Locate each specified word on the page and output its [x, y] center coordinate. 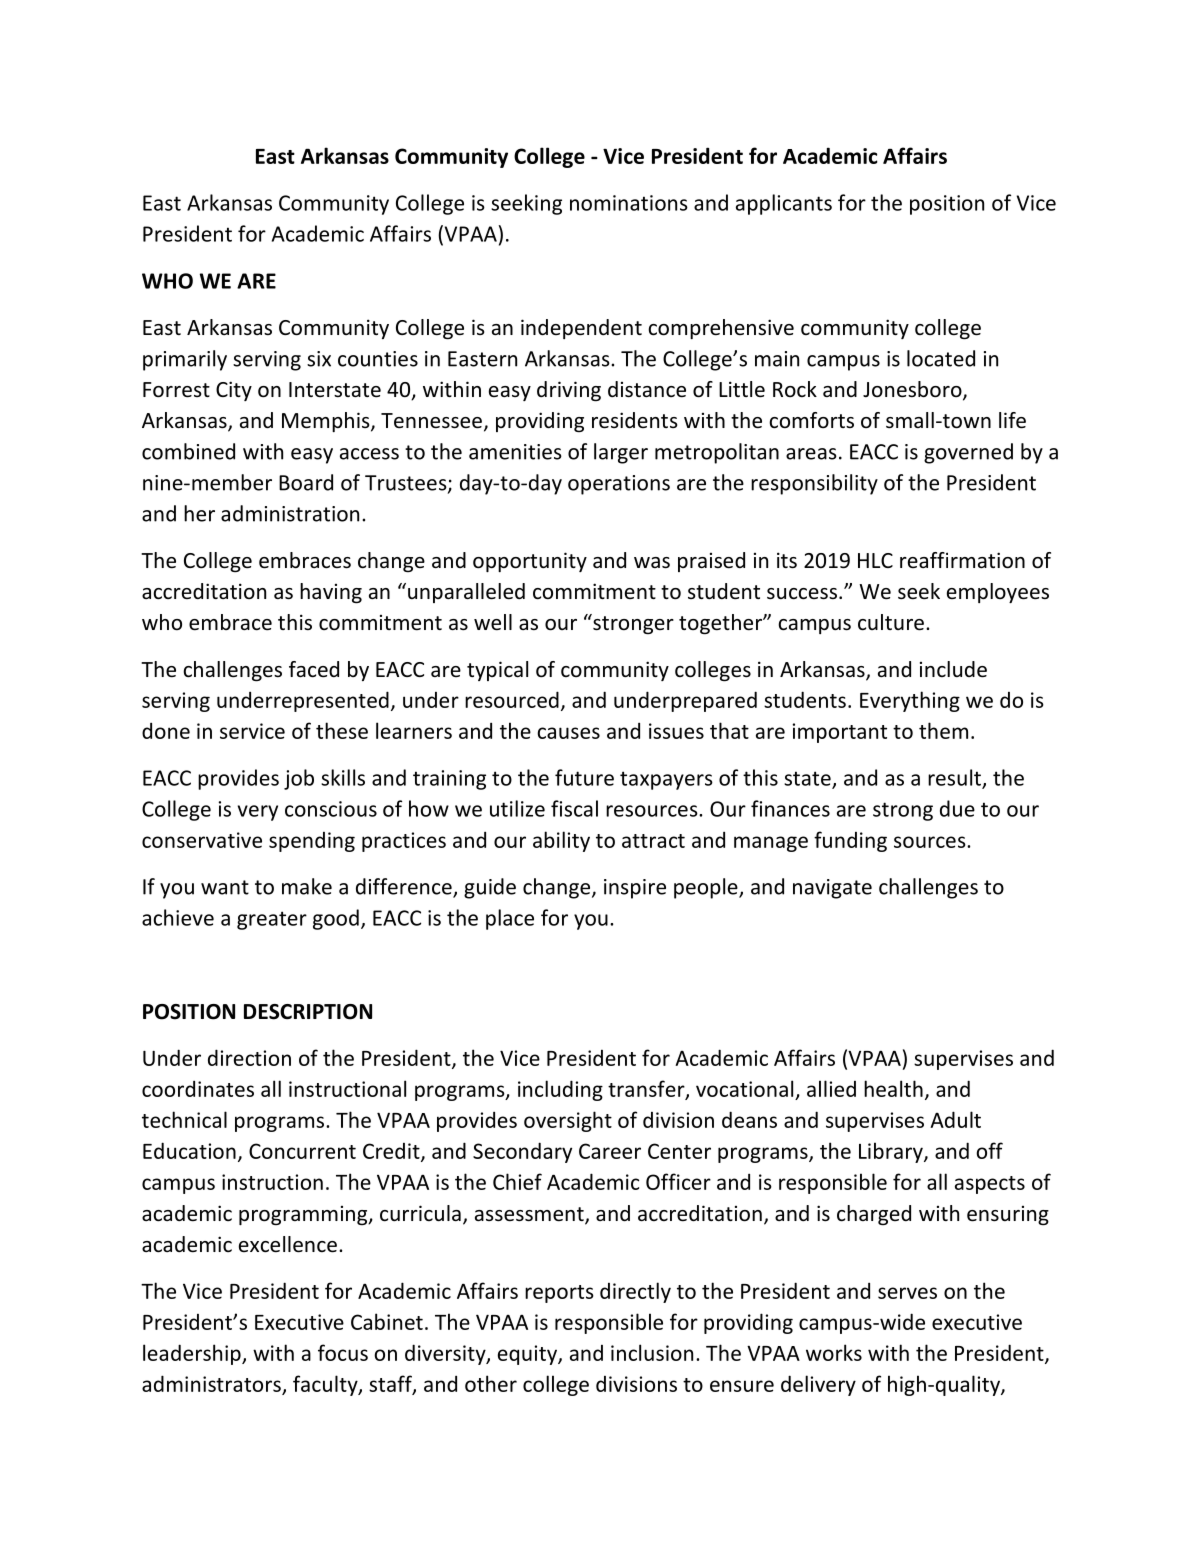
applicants [784, 204]
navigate [832, 889]
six [319, 359]
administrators [211, 1383]
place [510, 919]
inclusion [652, 1352]
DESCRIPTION [308, 1012]
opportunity [530, 562]
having [331, 593]
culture [891, 622]
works [834, 1352]
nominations [629, 203]
